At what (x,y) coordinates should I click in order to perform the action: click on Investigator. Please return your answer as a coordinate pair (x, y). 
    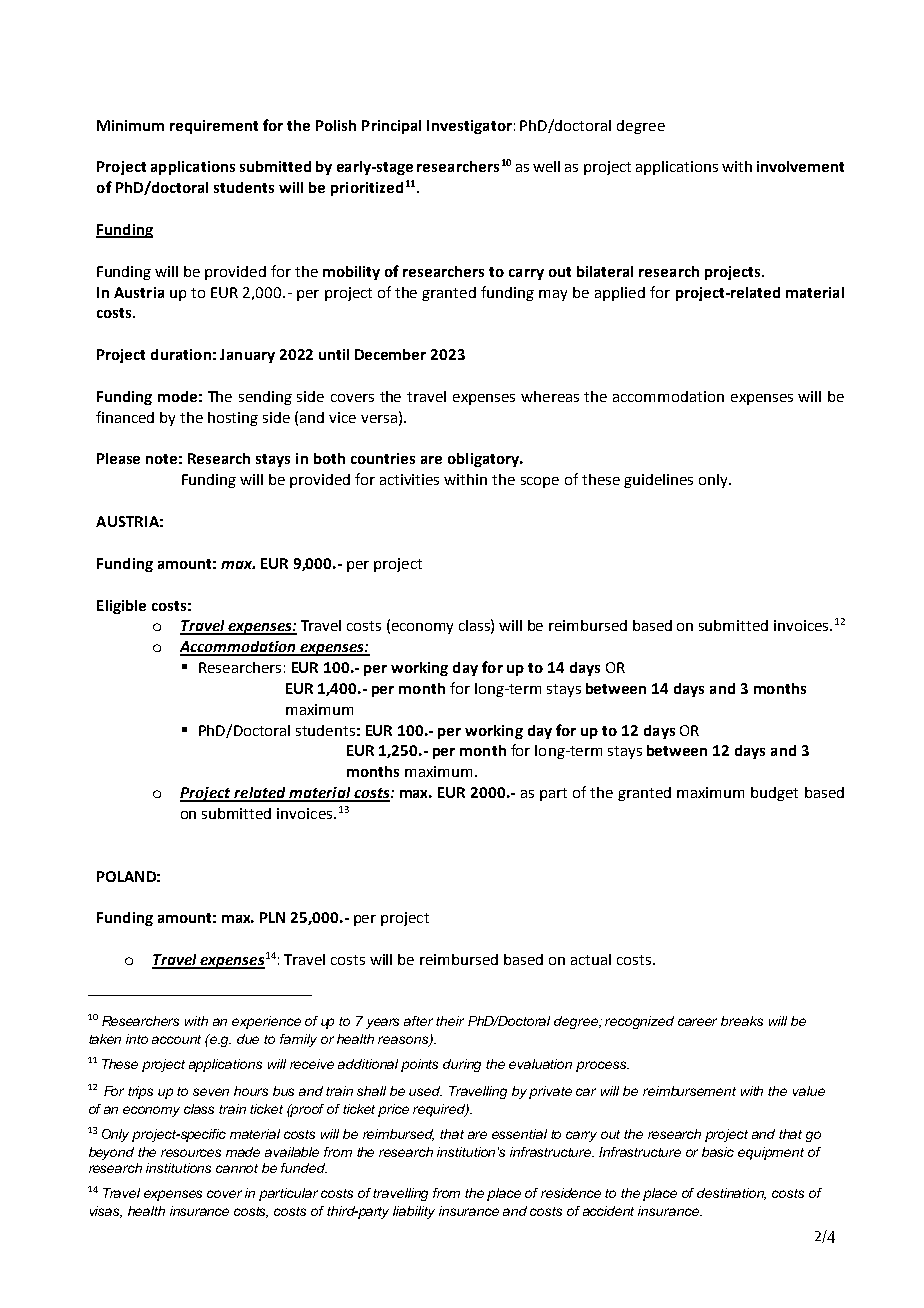
    Looking at the image, I should click on (469, 127).
